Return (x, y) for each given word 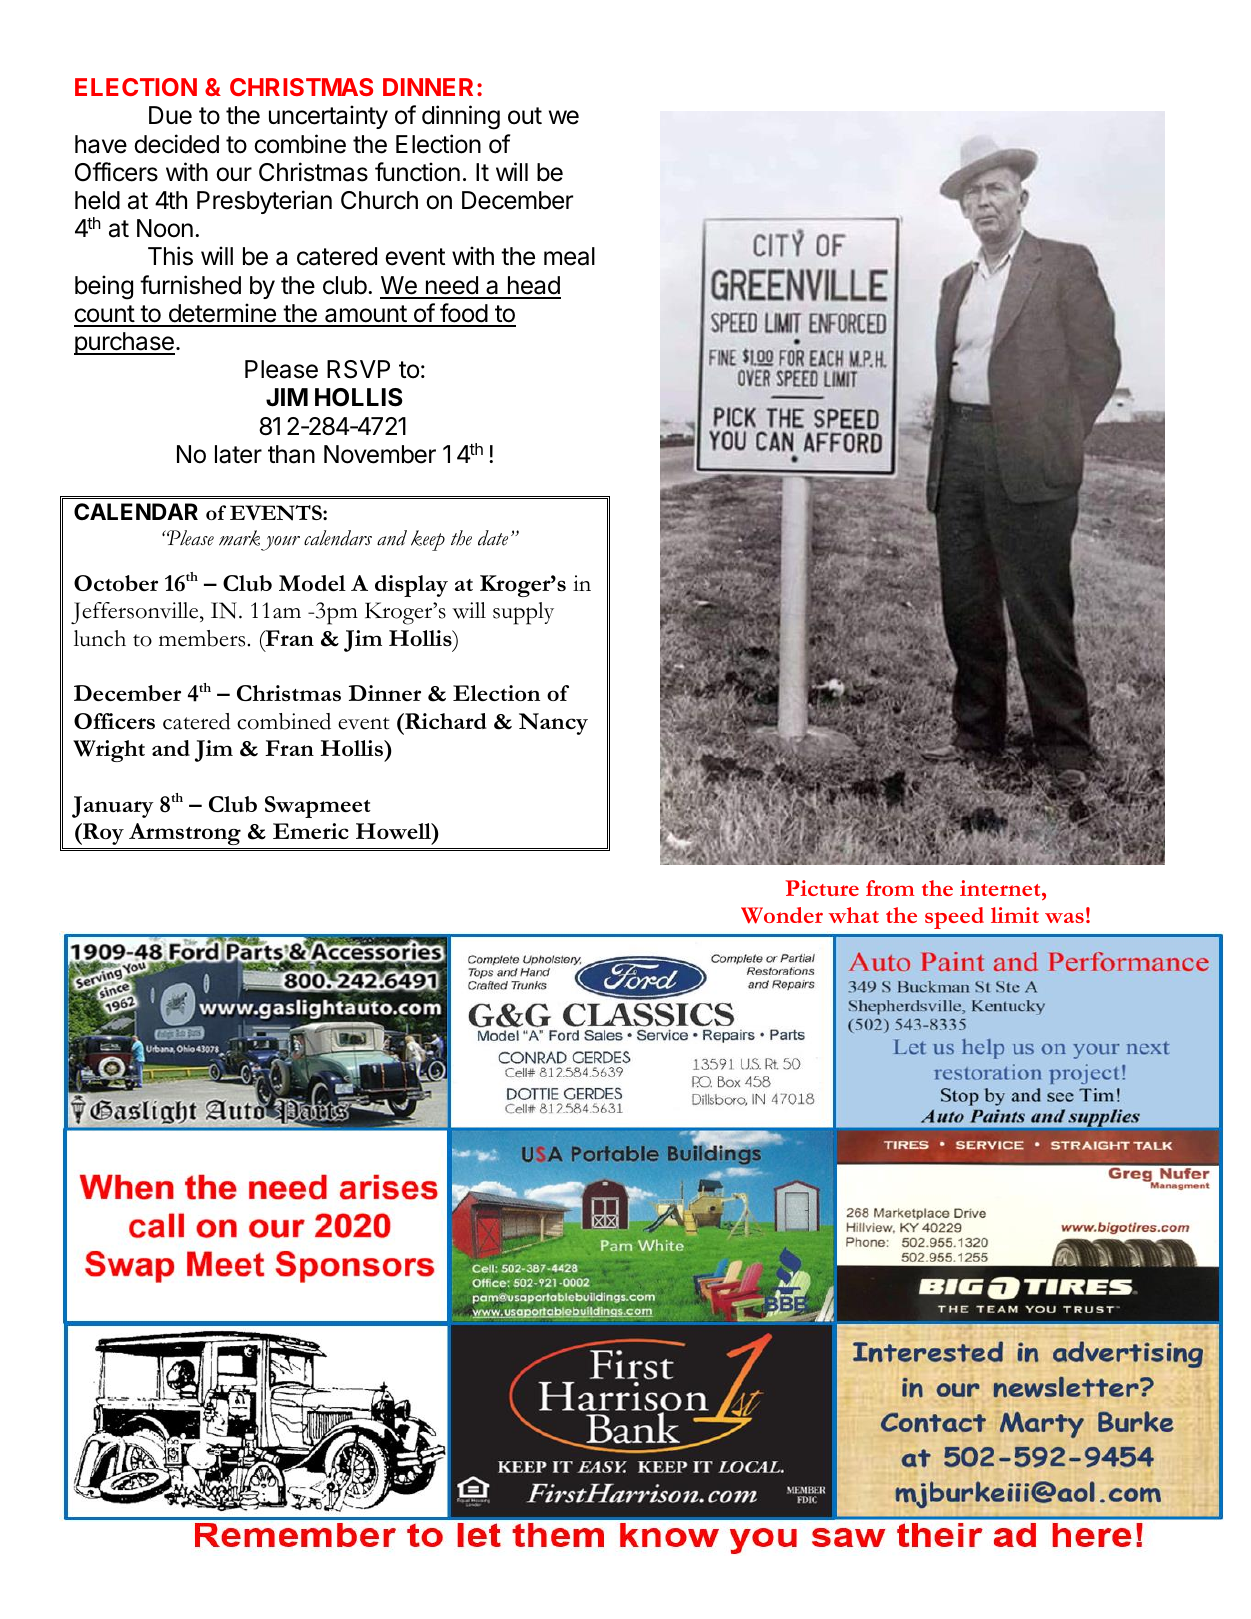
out (525, 116)
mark (239, 538)
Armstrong (185, 834)
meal (569, 256)
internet (1001, 888)
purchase (124, 343)
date (493, 538)
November (380, 454)
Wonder (782, 915)
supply (523, 613)
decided (176, 144)
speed (954, 918)
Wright (109, 751)
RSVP (358, 369)
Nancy (553, 724)
